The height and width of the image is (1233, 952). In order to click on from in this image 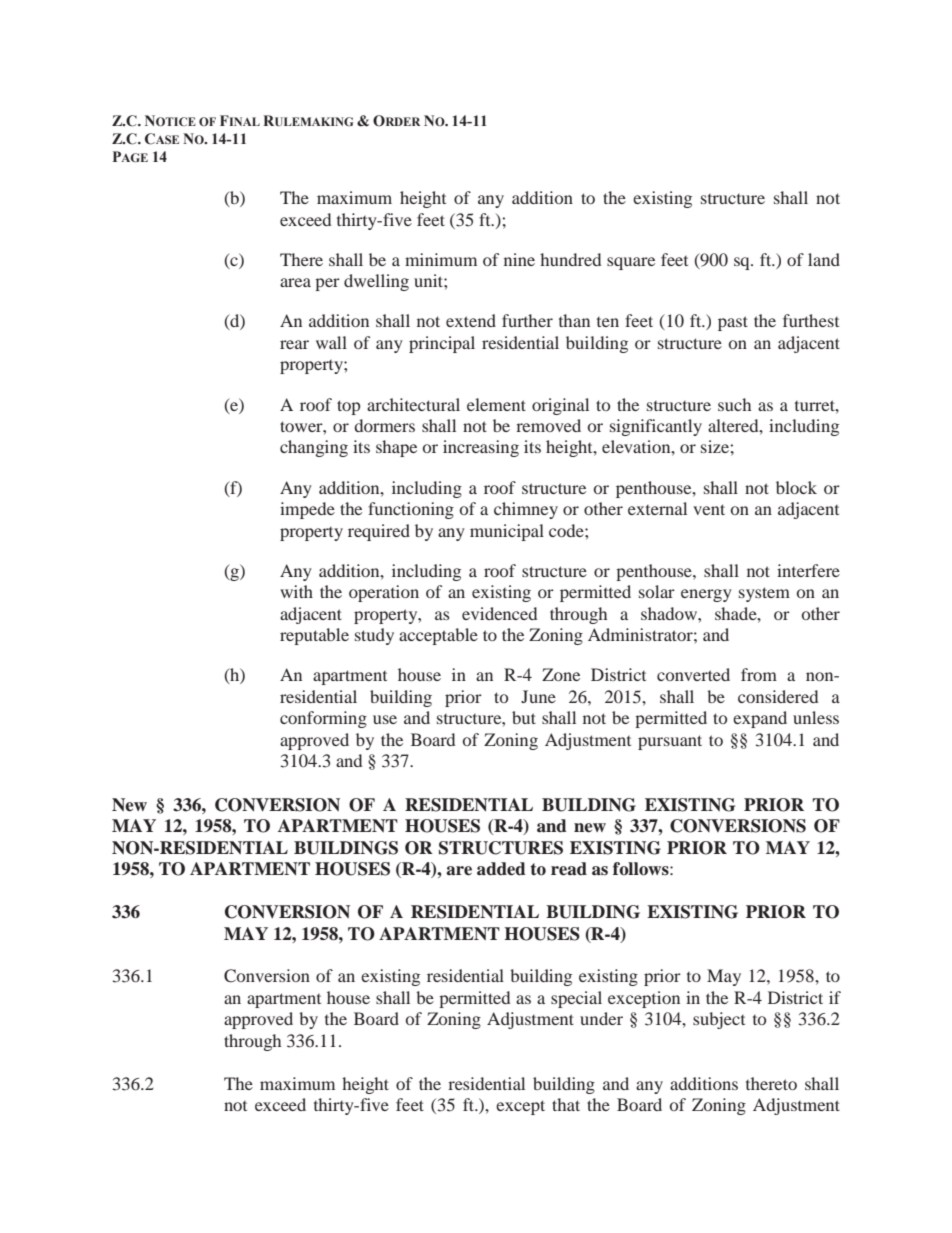, I will do `click(759, 674)`.
